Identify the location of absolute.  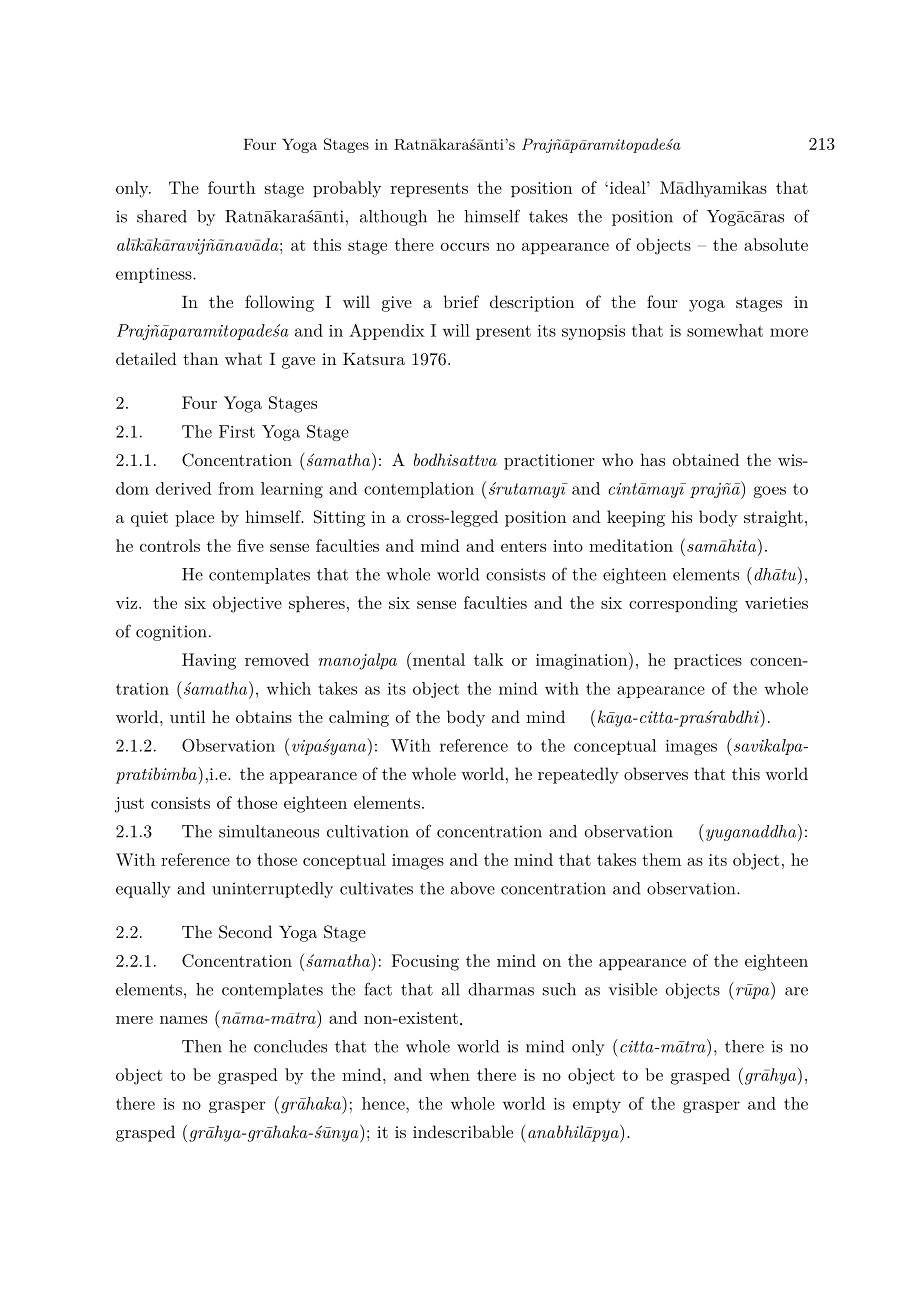
(776, 244).
